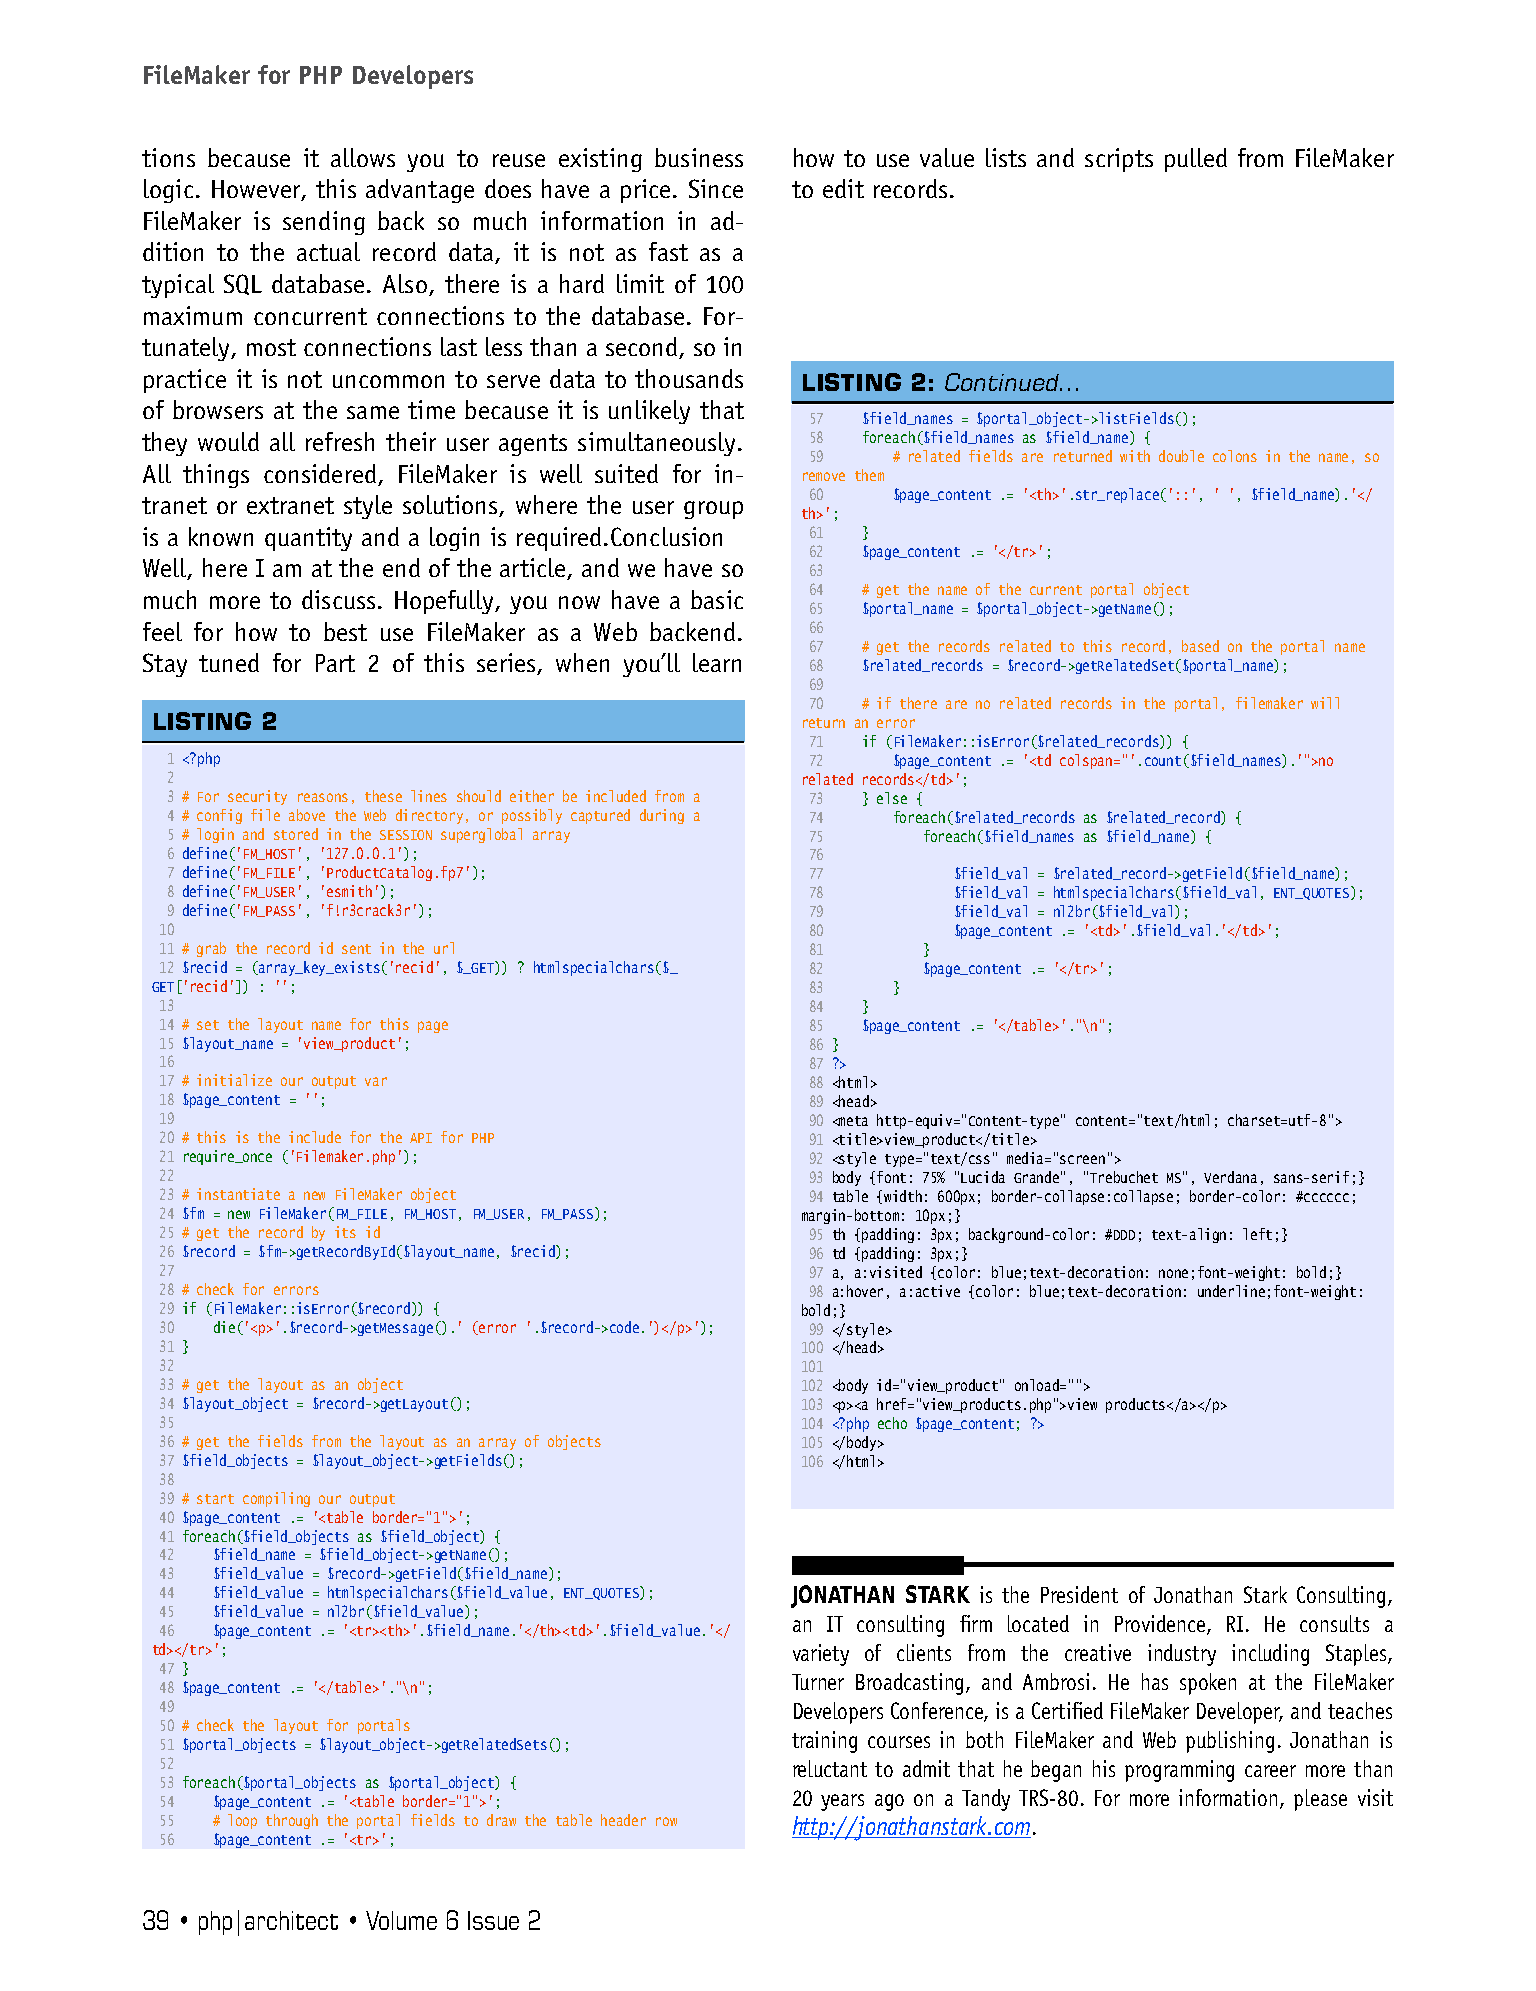 The image size is (1536, 1991). What do you see at coordinates (323, 797) in the page?
I see `reasons` at bounding box center [323, 797].
